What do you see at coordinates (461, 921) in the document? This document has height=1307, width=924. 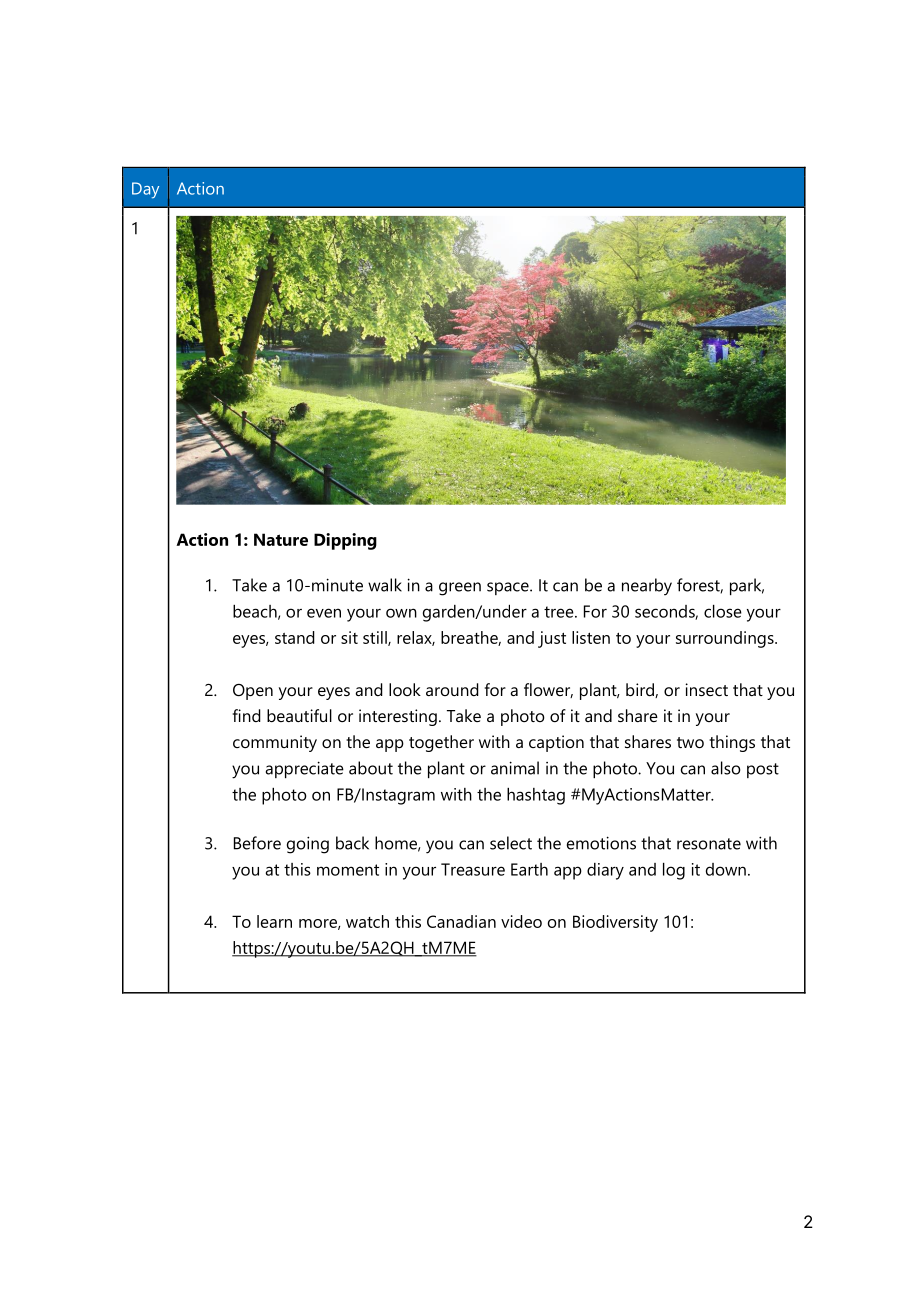 I see `Canadian` at bounding box center [461, 921].
